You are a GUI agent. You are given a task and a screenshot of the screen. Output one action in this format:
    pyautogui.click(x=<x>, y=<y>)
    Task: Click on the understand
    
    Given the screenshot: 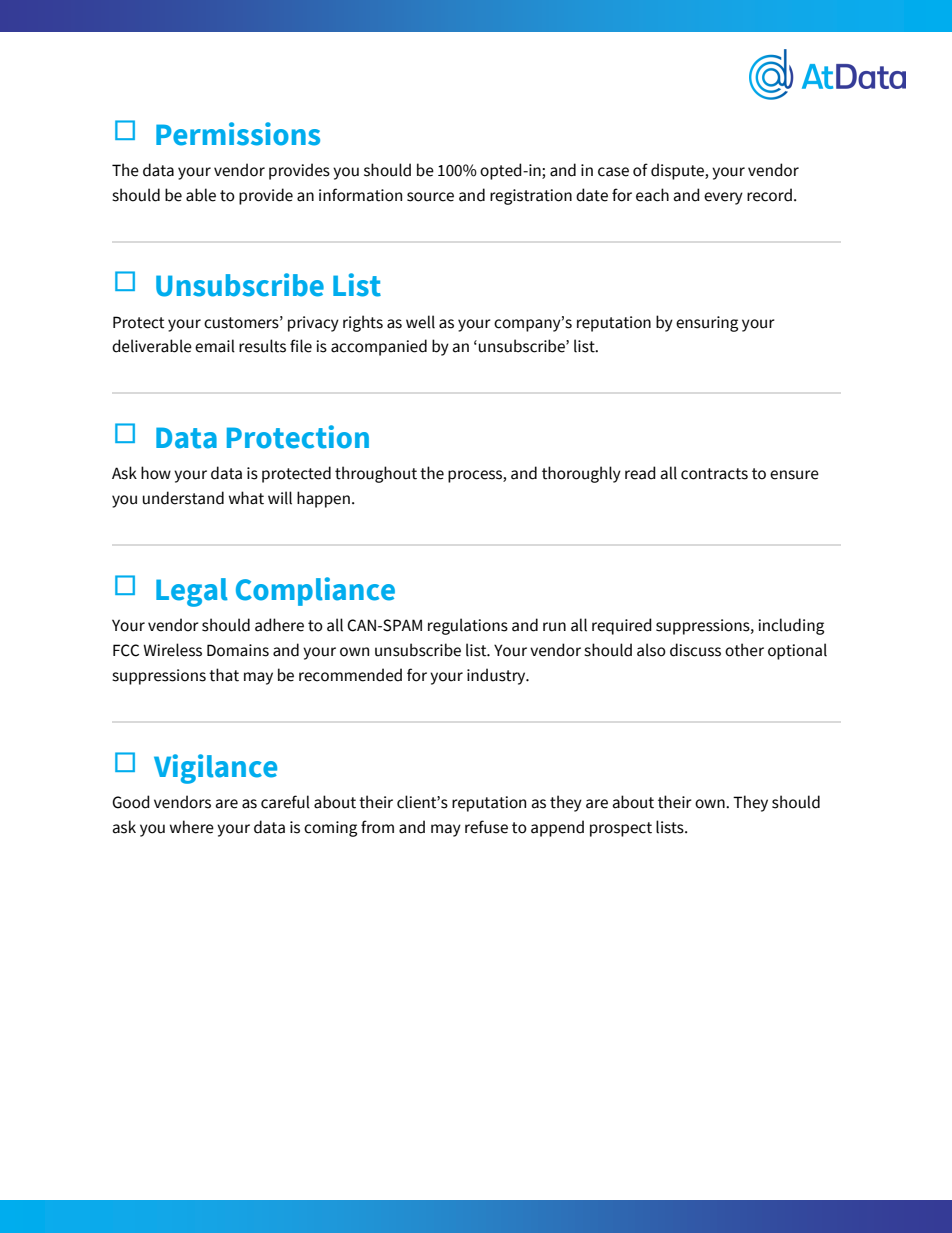 What is the action you would take?
    pyautogui.click(x=183, y=498)
